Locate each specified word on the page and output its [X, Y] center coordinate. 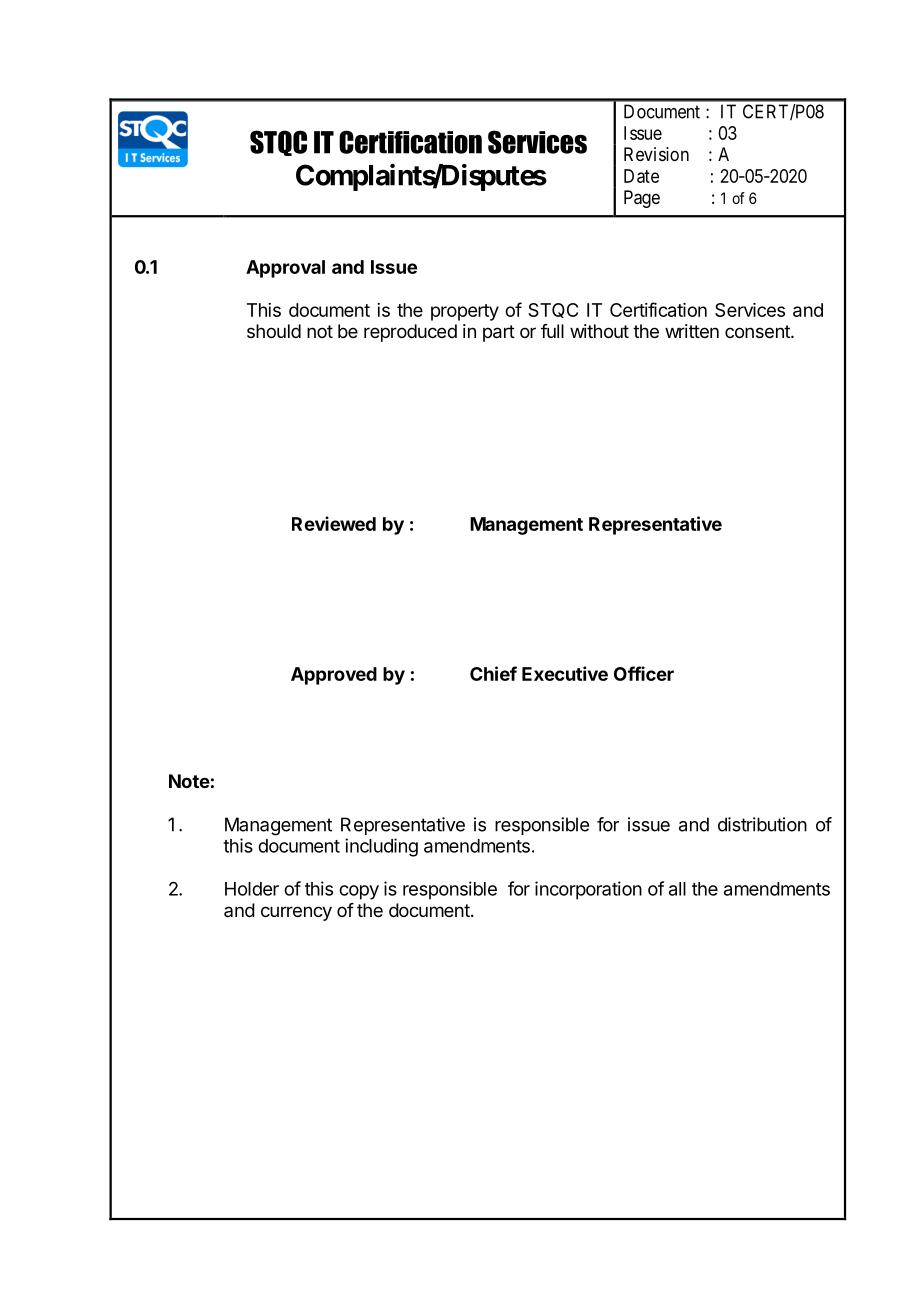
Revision [656, 154]
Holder [252, 889]
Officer [644, 673]
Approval [285, 269]
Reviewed [334, 523]
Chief [493, 673]
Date [641, 176]
